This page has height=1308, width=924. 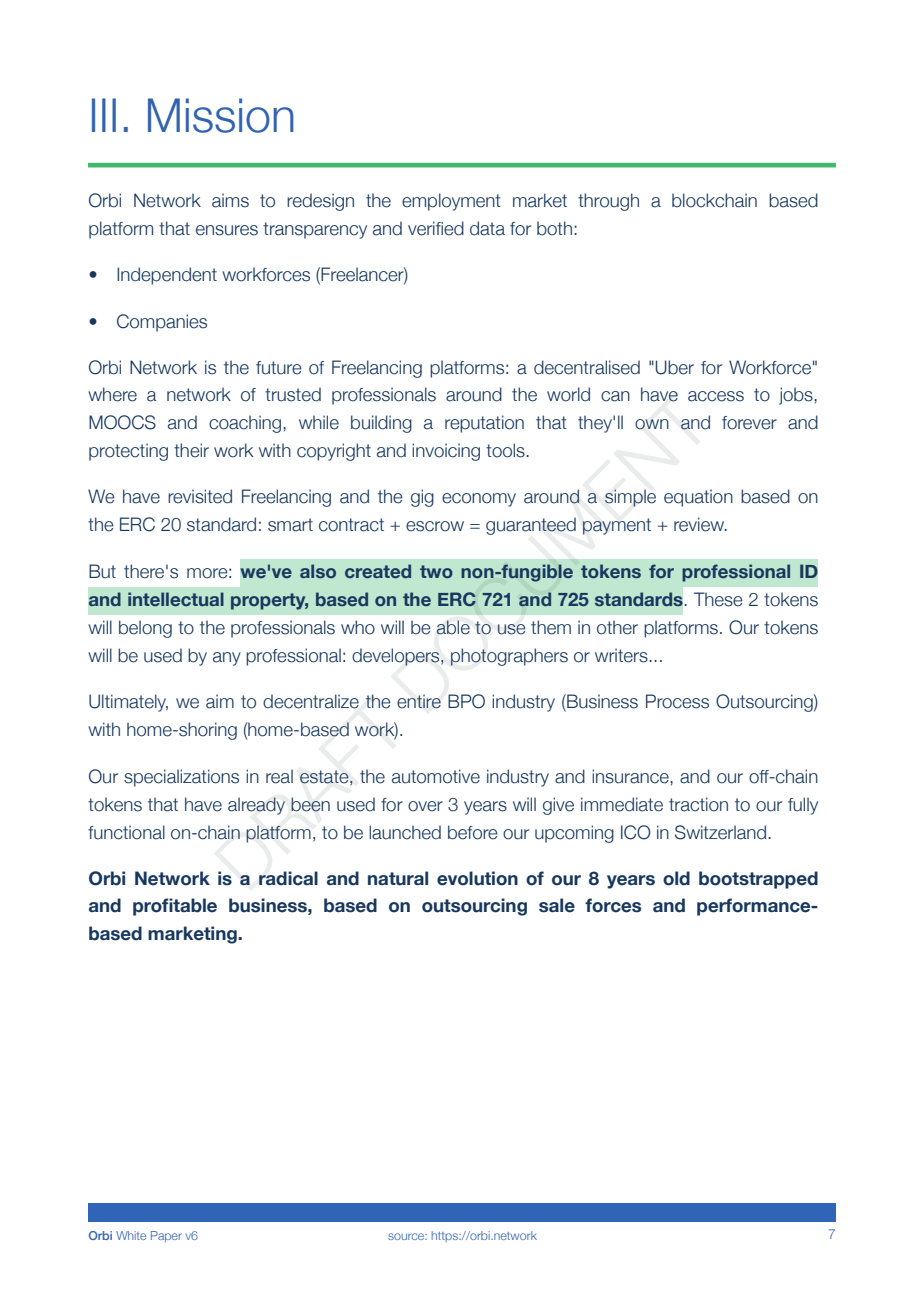 I want to click on employment, so click(x=451, y=202).
